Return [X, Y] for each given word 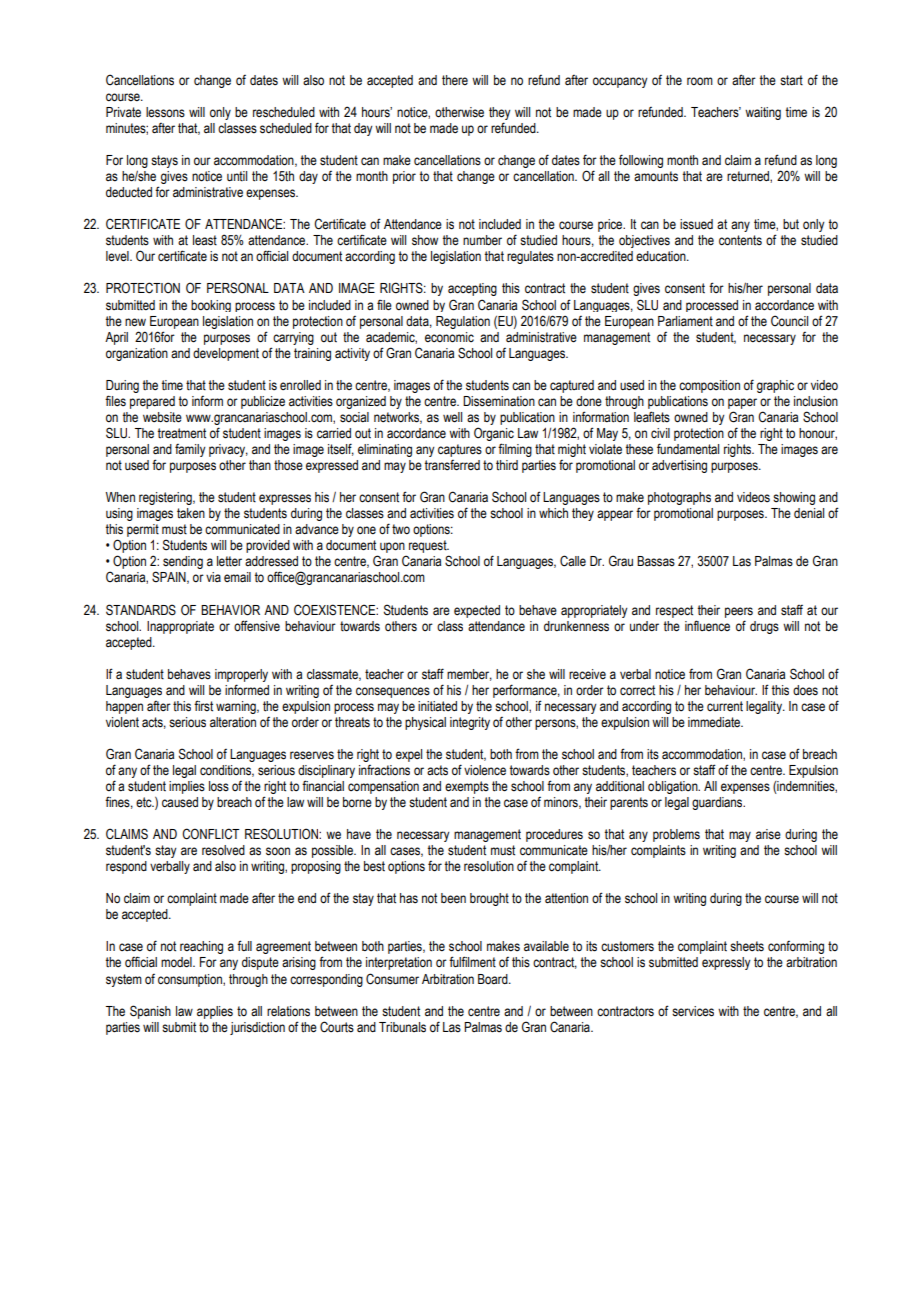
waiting [763, 113]
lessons [165, 112]
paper [742, 403]
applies [215, 1012]
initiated [437, 706]
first [203, 706]
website [162, 417]
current [725, 706]
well [452, 417]
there [455, 80]
